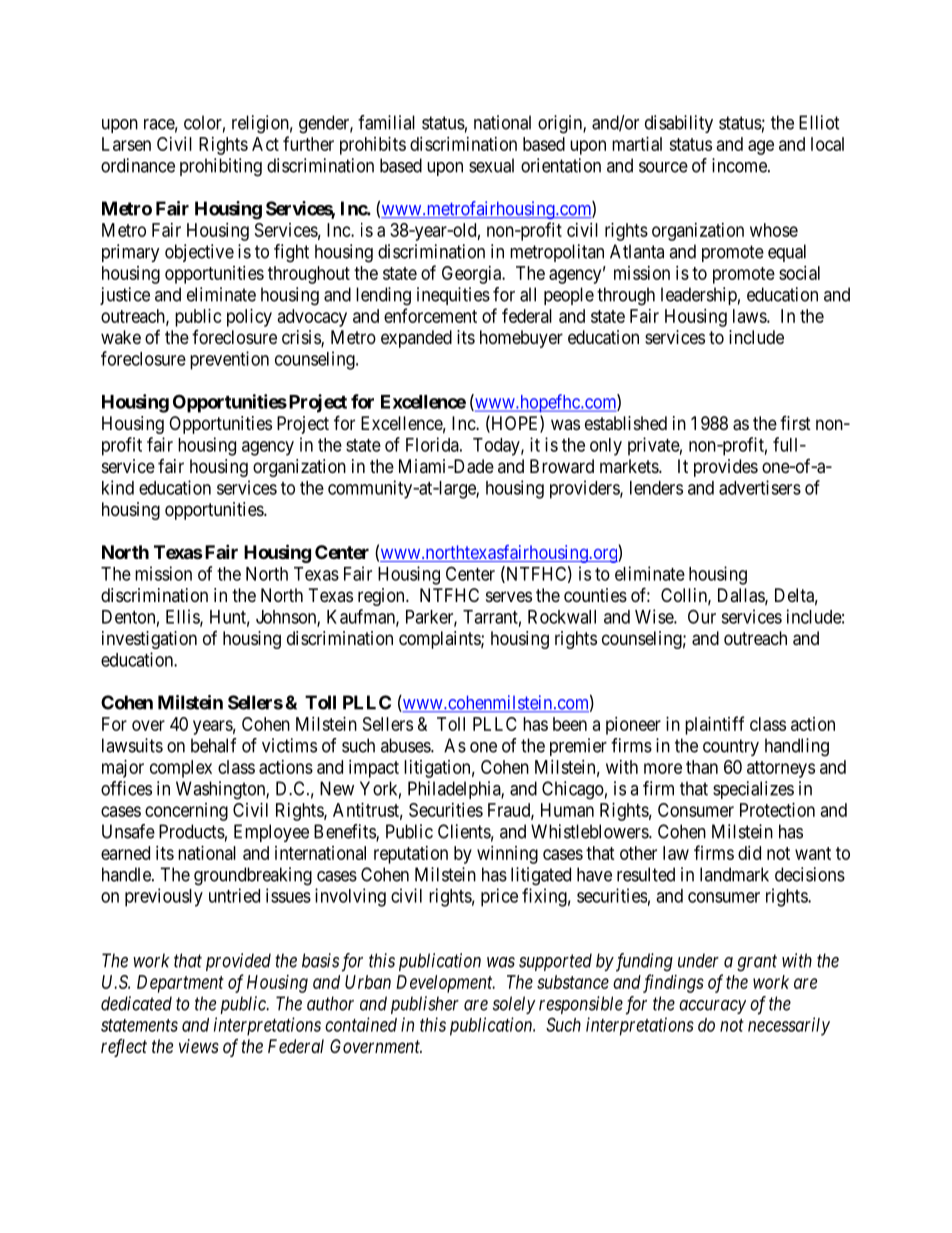  I want to click on views, so click(199, 1046).
